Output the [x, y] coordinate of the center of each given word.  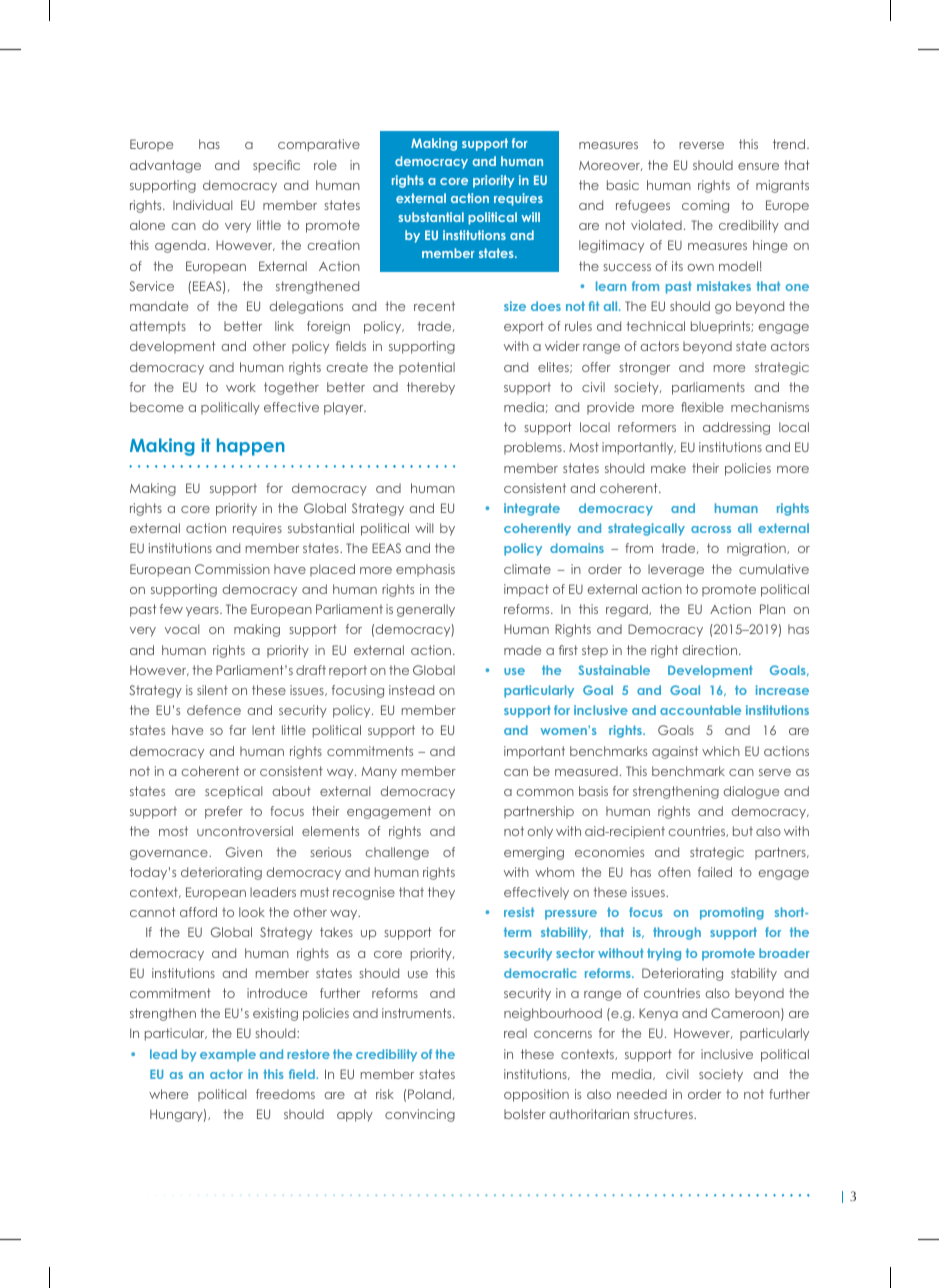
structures [664, 1114]
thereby [431, 388]
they [441, 893]
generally [426, 610]
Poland [429, 1094]
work [241, 387]
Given [244, 852]
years [203, 612]
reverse [701, 145]
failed [715, 872]
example [228, 1055]
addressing [736, 428]
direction [711, 650]
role [325, 165]
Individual [202, 205]
